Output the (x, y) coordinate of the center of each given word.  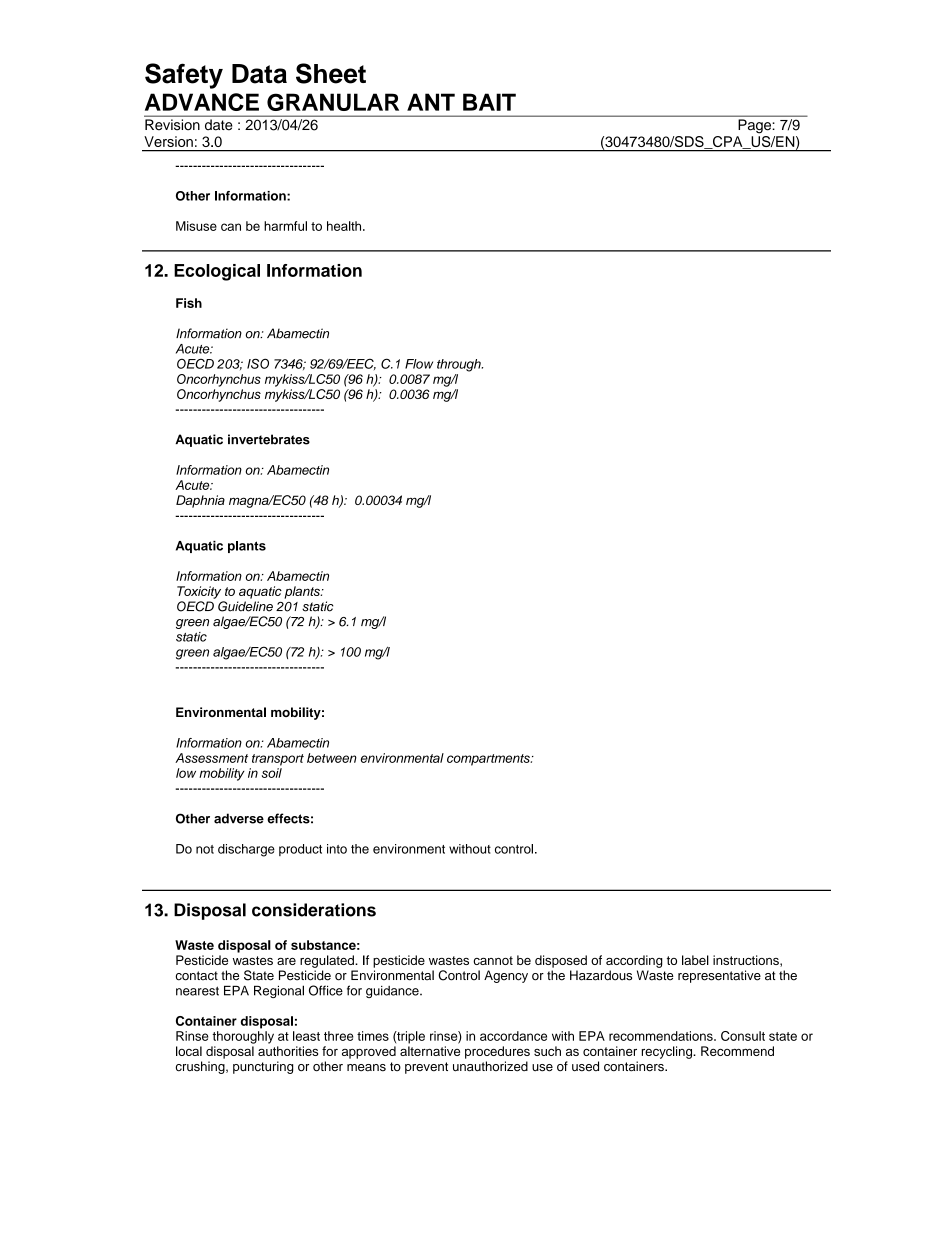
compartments (489, 760)
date (218, 124)
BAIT (489, 102)
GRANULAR (333, 102)
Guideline (245, 606)
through (460, 365)
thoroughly (243, 1037)
